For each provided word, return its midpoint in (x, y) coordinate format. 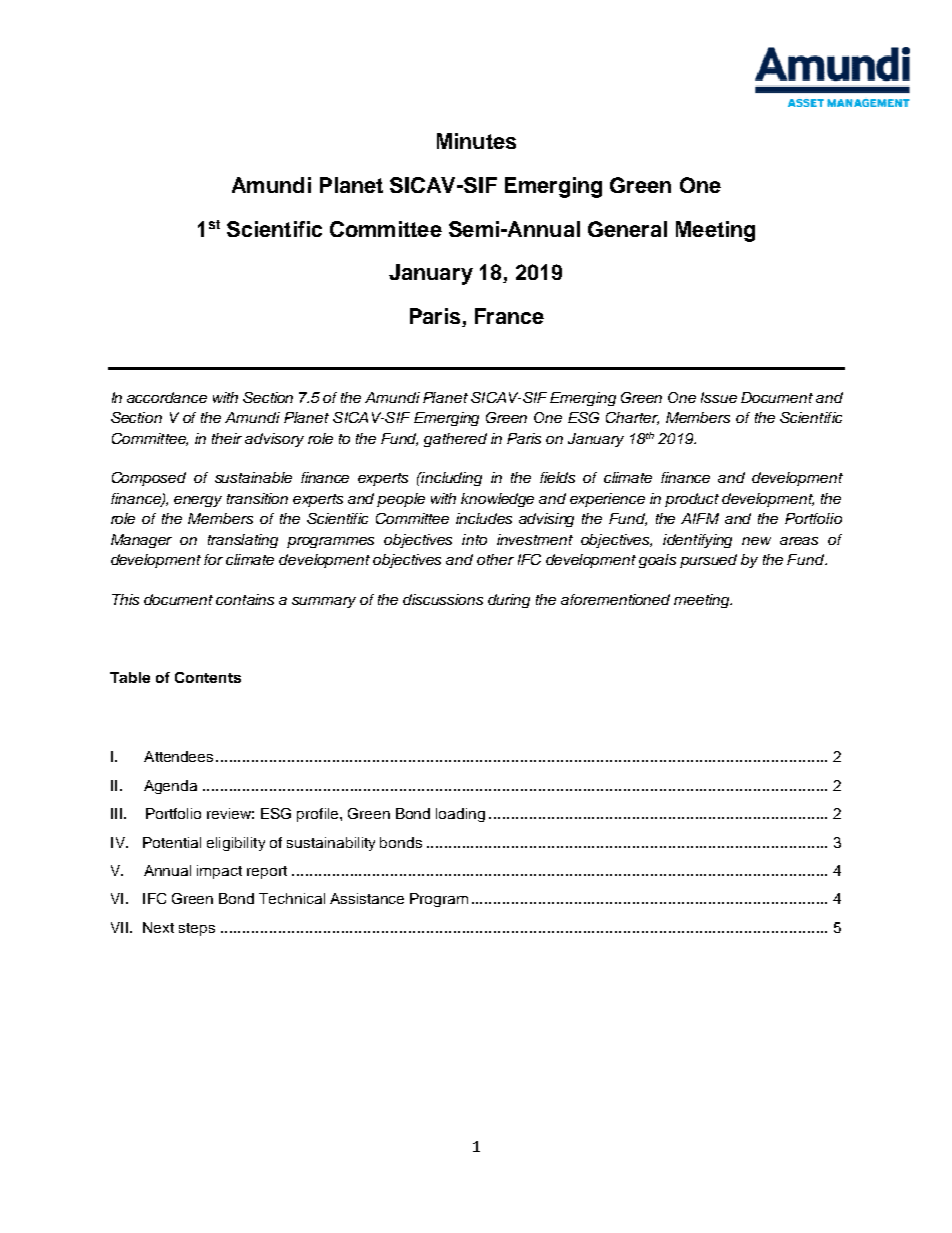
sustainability (331, 844)
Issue (719, 397)
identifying (697, 541)
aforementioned (615, 599)
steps (197, 929)
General (627, 229)
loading (460, 815)
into (474, 539)
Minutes (476, 141)
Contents (208, 677)
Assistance (367, 898)
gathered (455, 440)
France (509, 316)
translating (243, 541)
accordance (167, 397)
